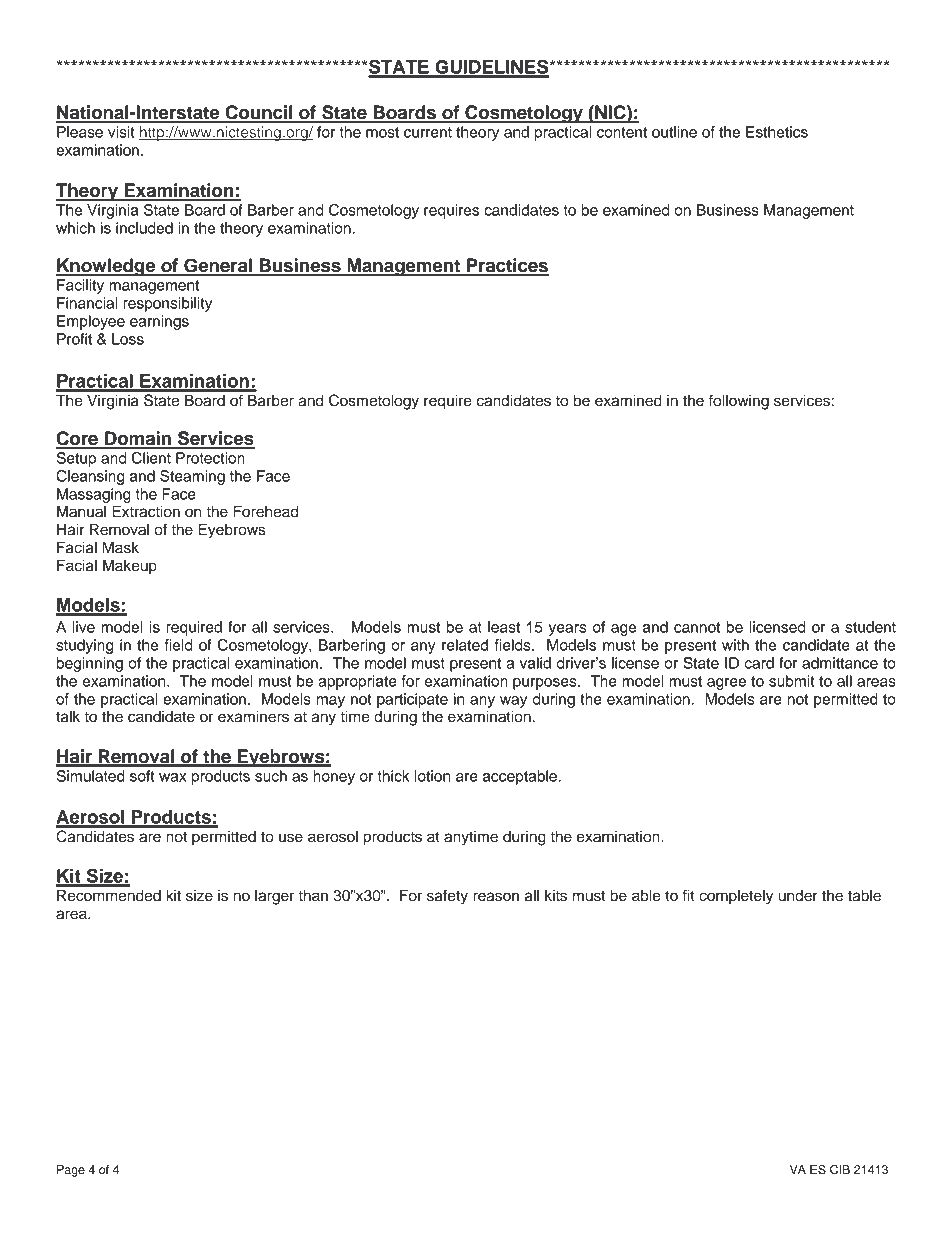  Describe the element at coordinates (138, 439) in the image. I see `Domain` at that location.
